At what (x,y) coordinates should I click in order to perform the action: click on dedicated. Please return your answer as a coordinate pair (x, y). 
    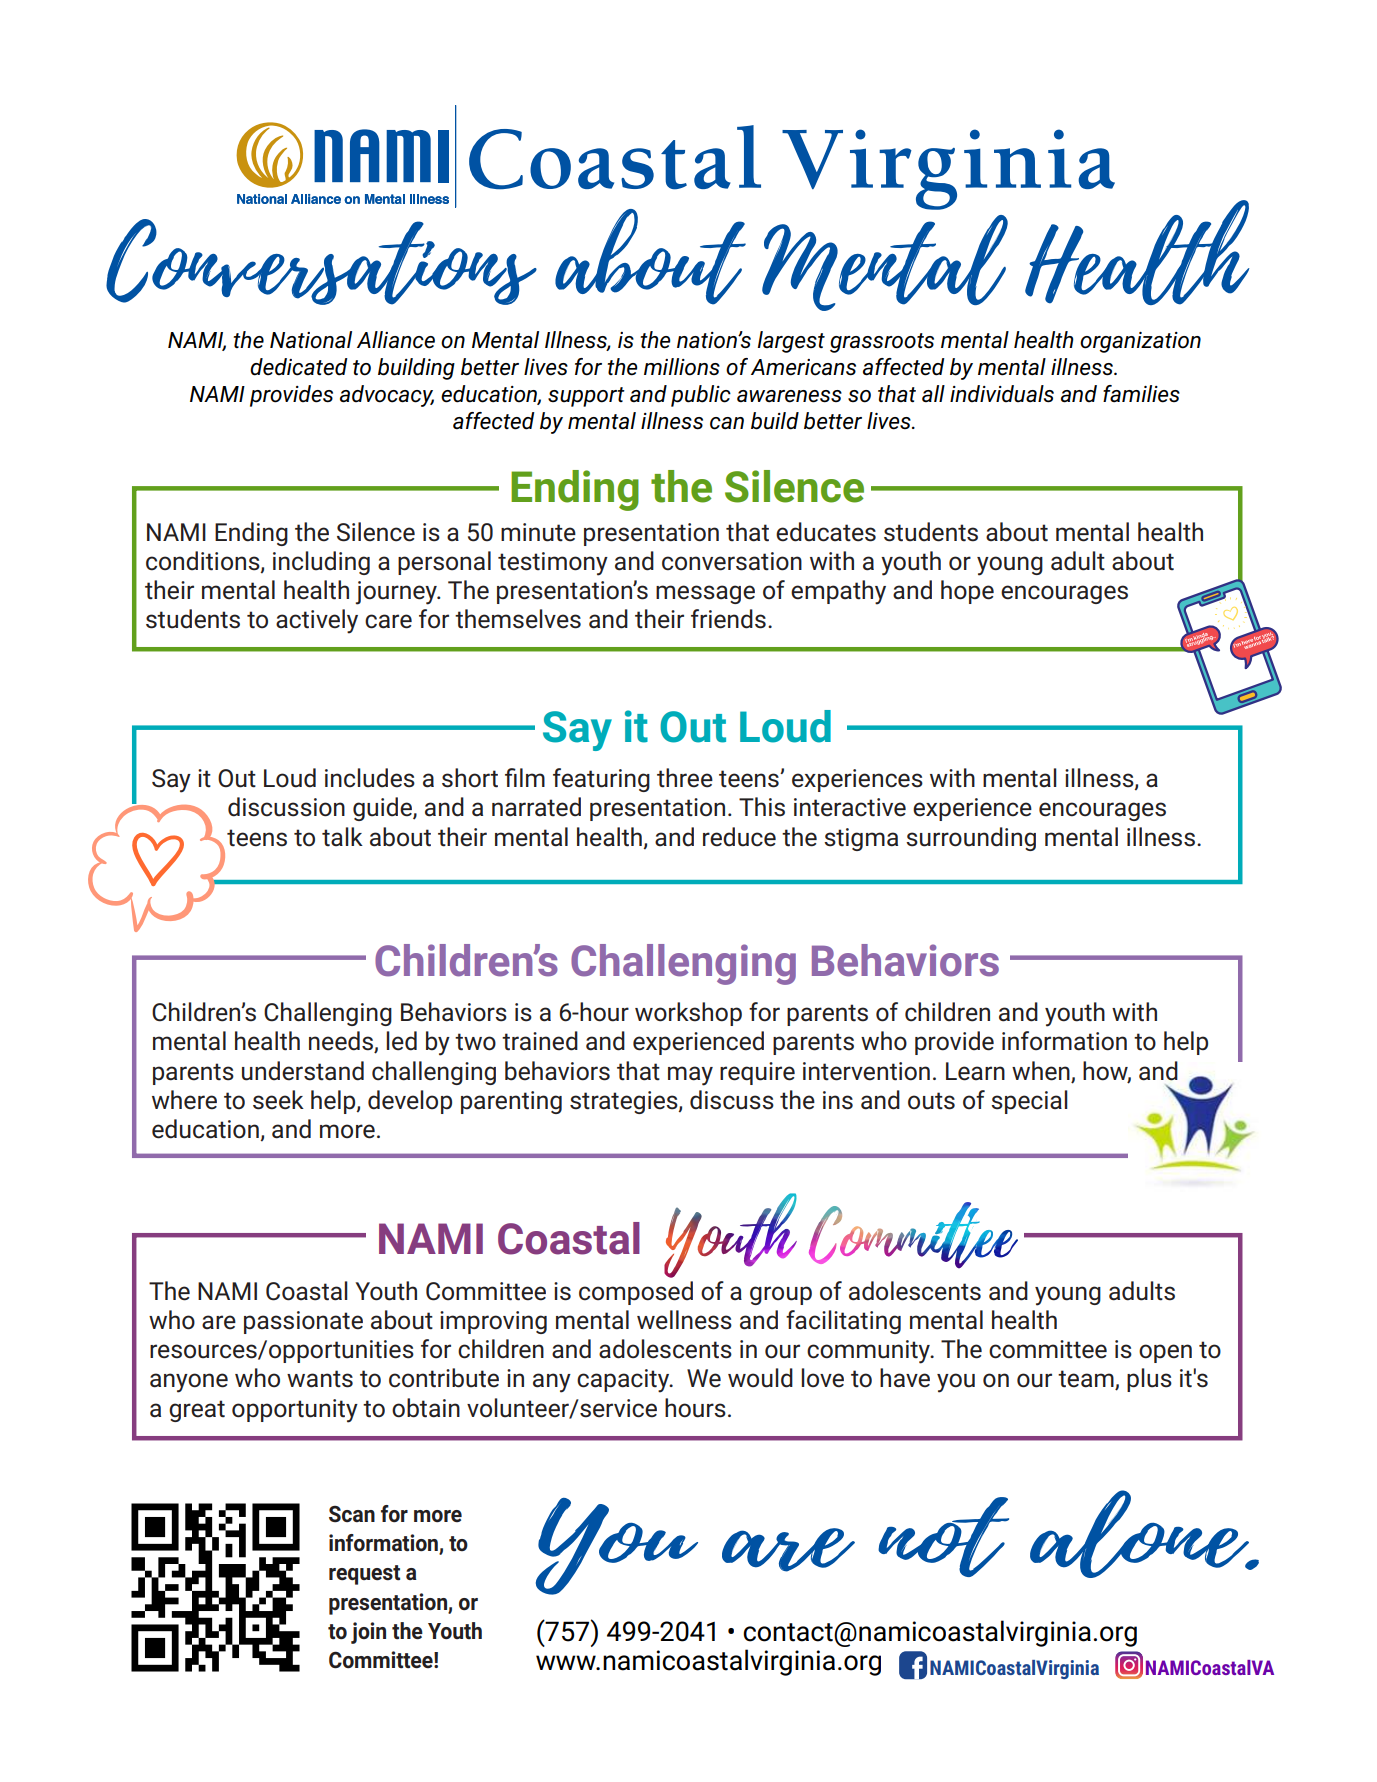
    Looking at the image, I should click on (299, 367).
